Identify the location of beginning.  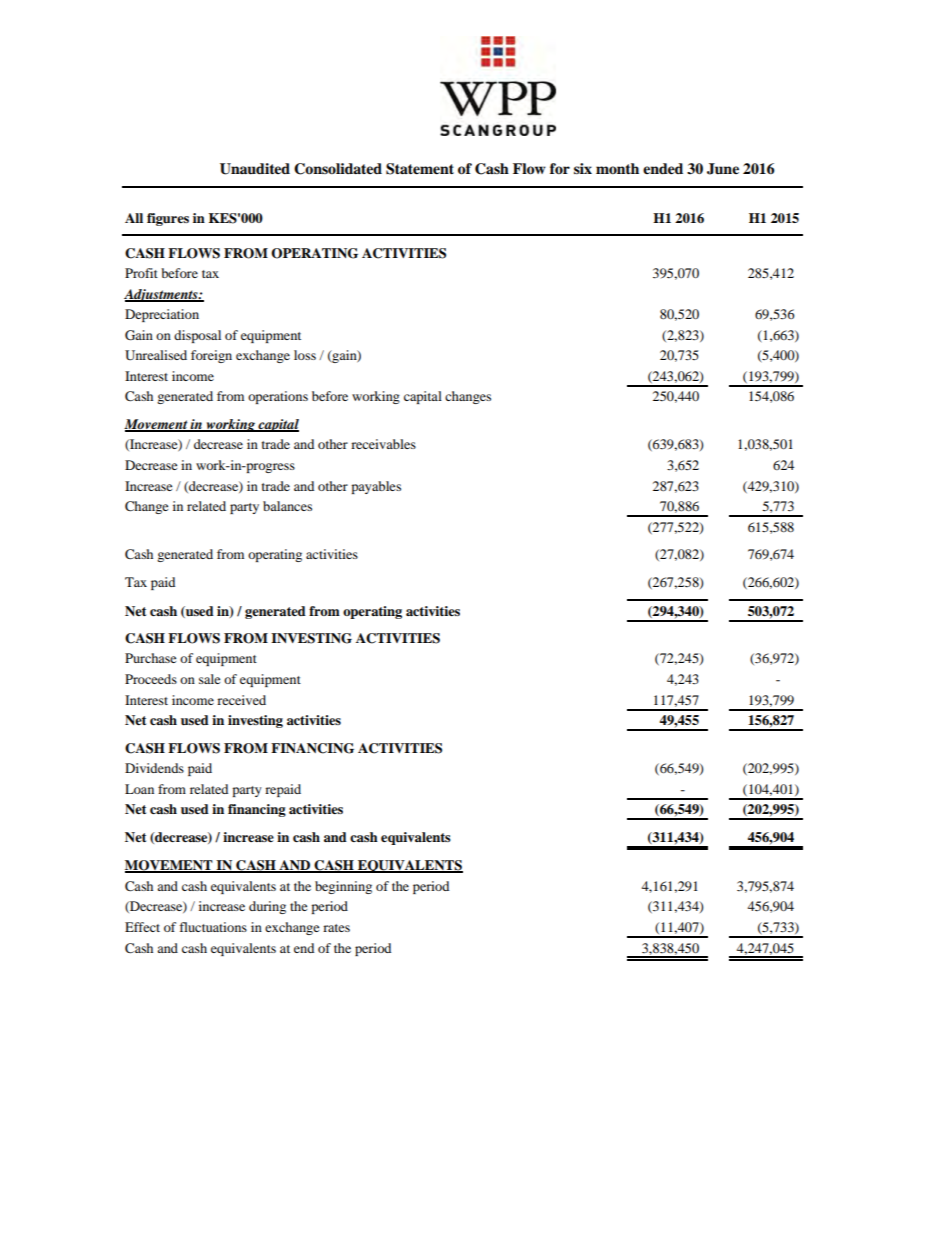
(343, 887).
